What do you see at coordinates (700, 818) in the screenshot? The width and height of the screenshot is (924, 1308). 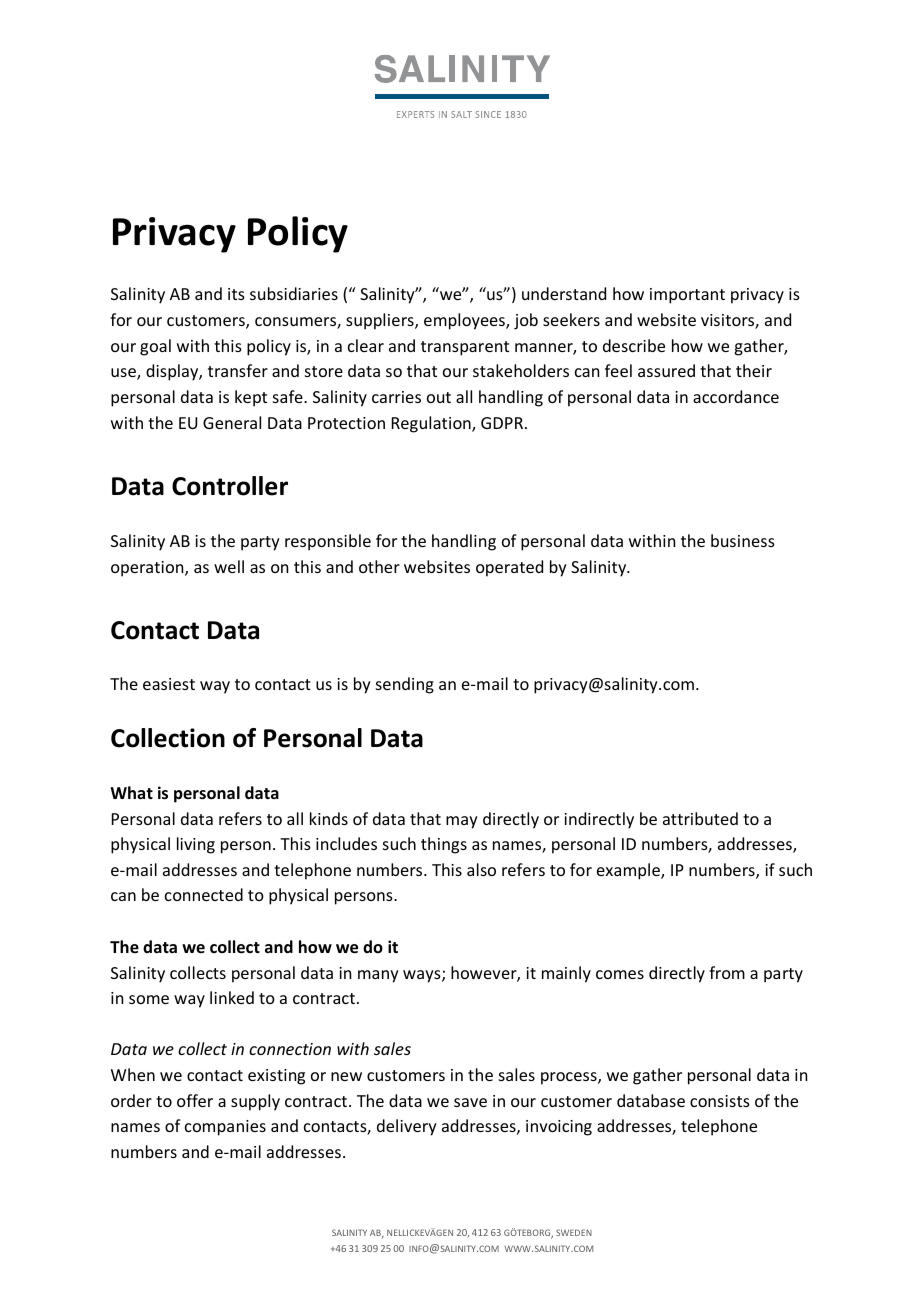 I see `attributed` at bounding box center [700, 818].
